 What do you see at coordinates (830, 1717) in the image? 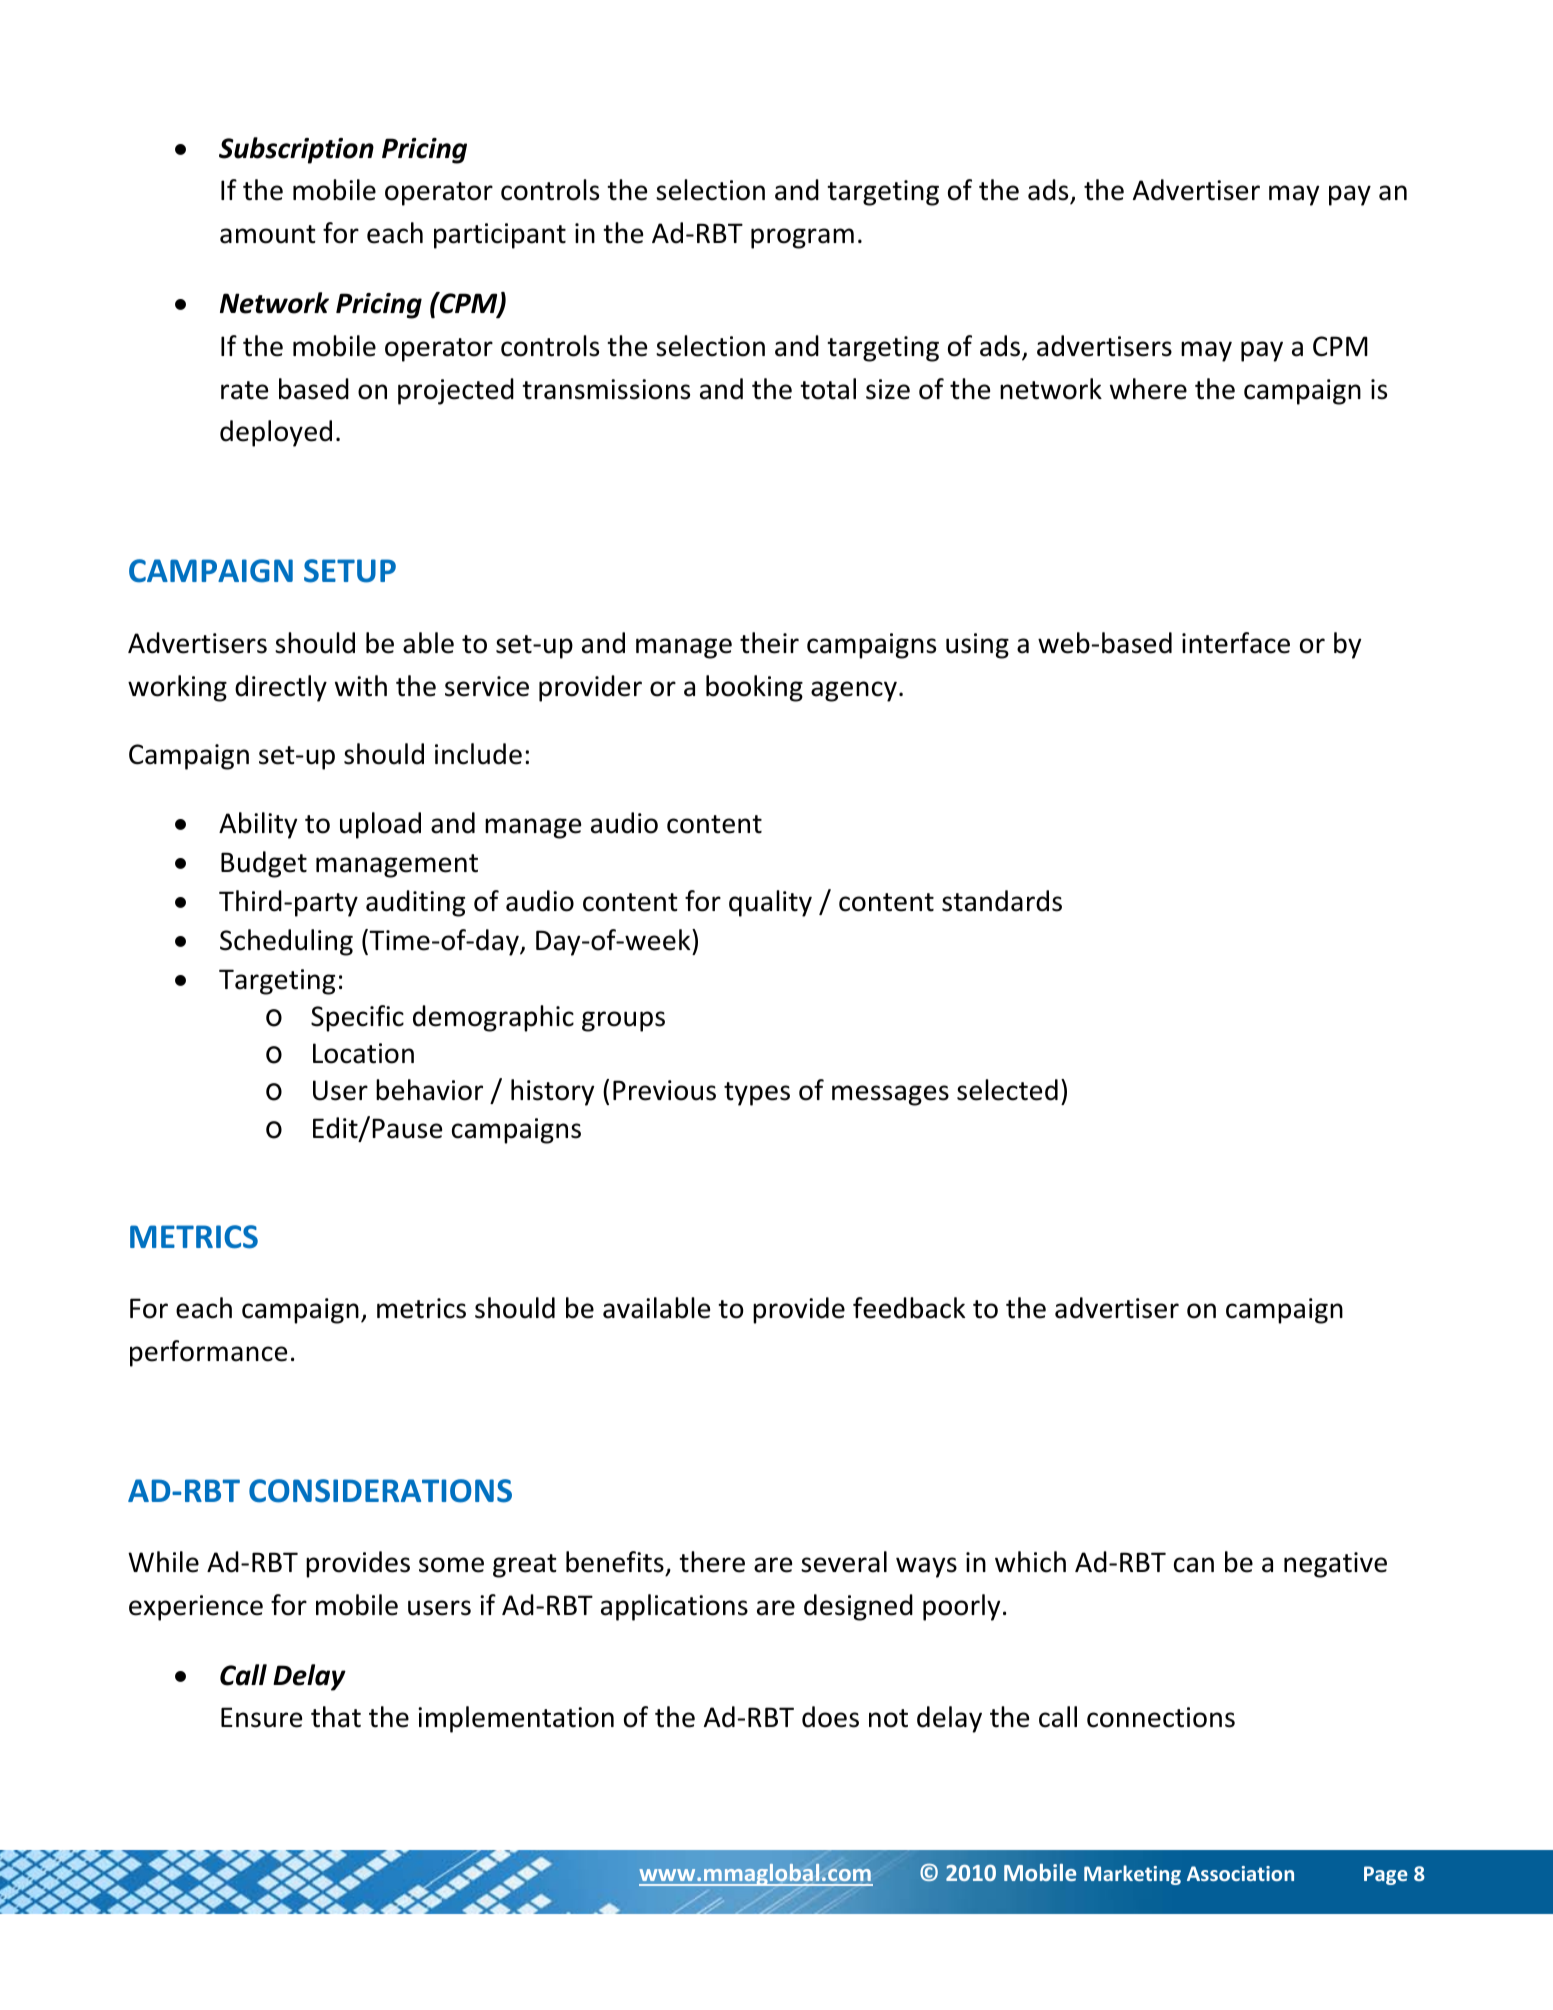
I see `does` at bounding box center [830, 1717].
